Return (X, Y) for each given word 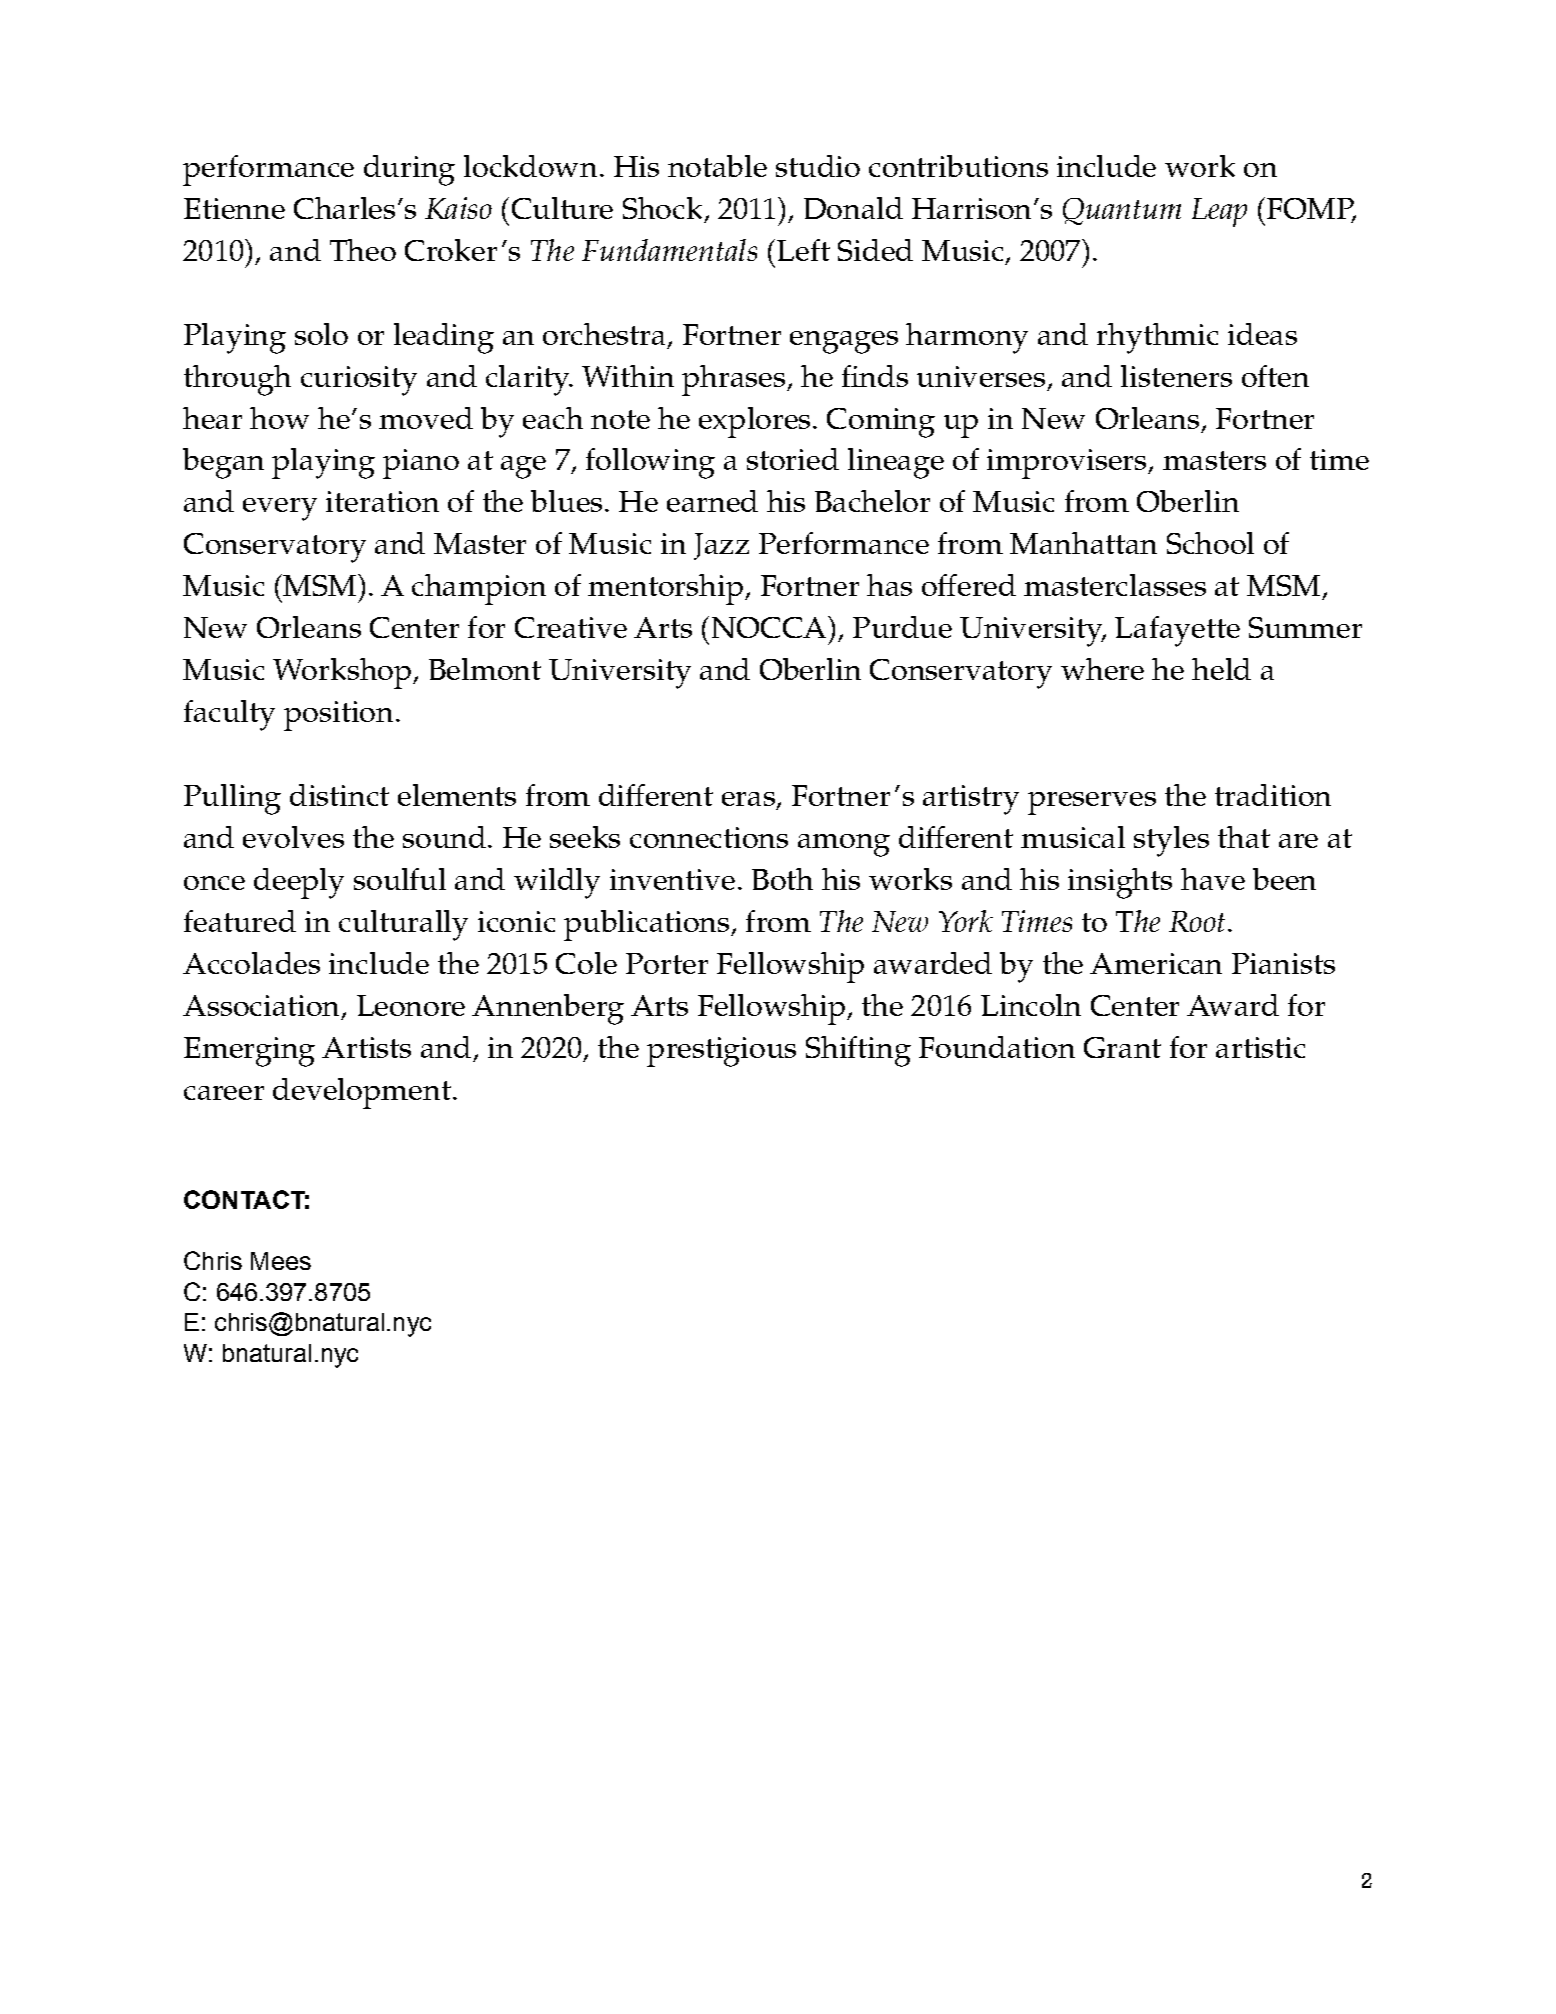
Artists (366, 1047)
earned (712, 501)
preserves (1092, 803)
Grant (1122, 1047)
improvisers (1068, 464)
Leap (1219, 212)
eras (748, 799)
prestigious (721, 1052)
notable (717, 166)
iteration (382, 501)
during (409, 170)
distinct (339, 795)
